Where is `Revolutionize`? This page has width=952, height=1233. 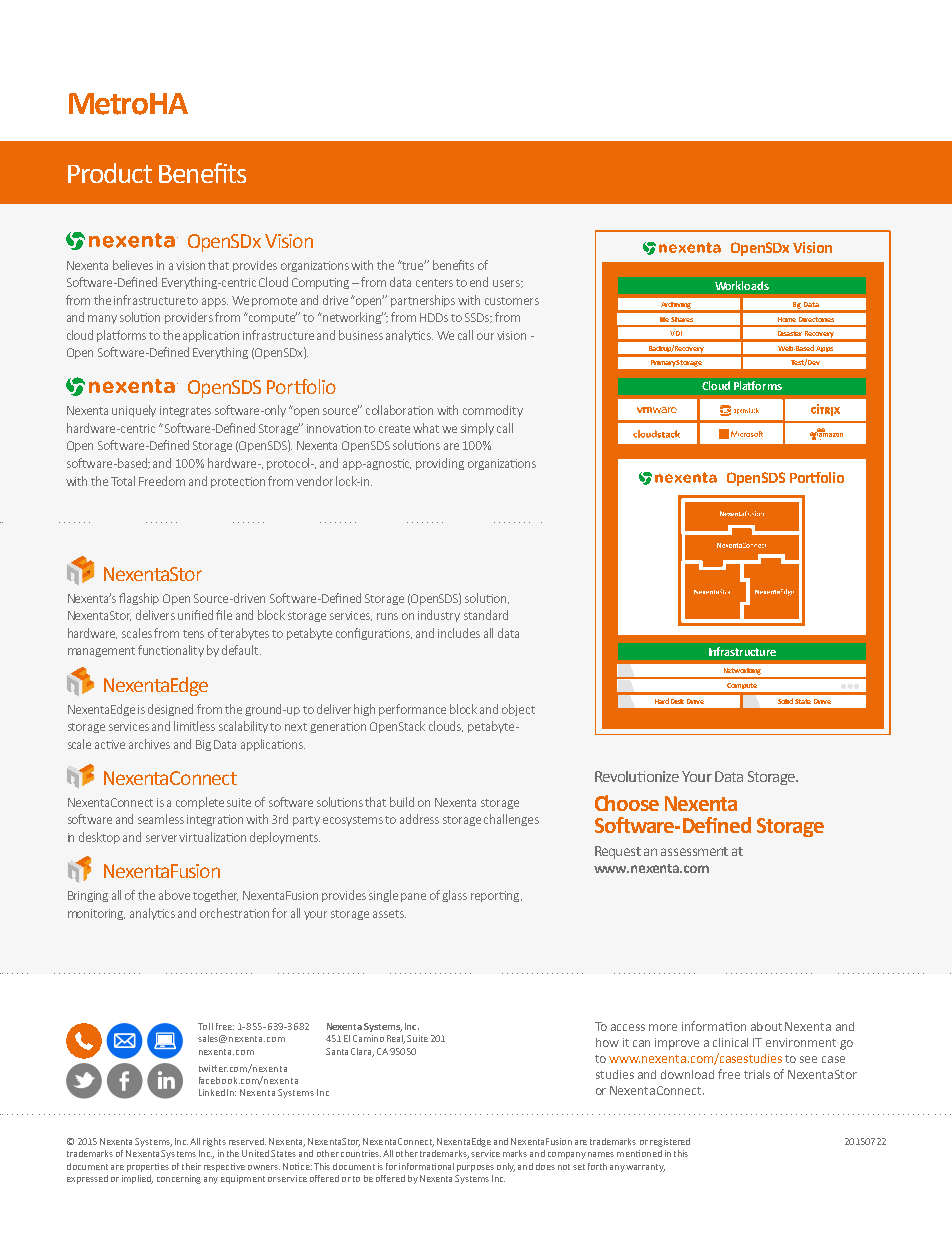
Revolutionize is located at coordinates (637, 776).
